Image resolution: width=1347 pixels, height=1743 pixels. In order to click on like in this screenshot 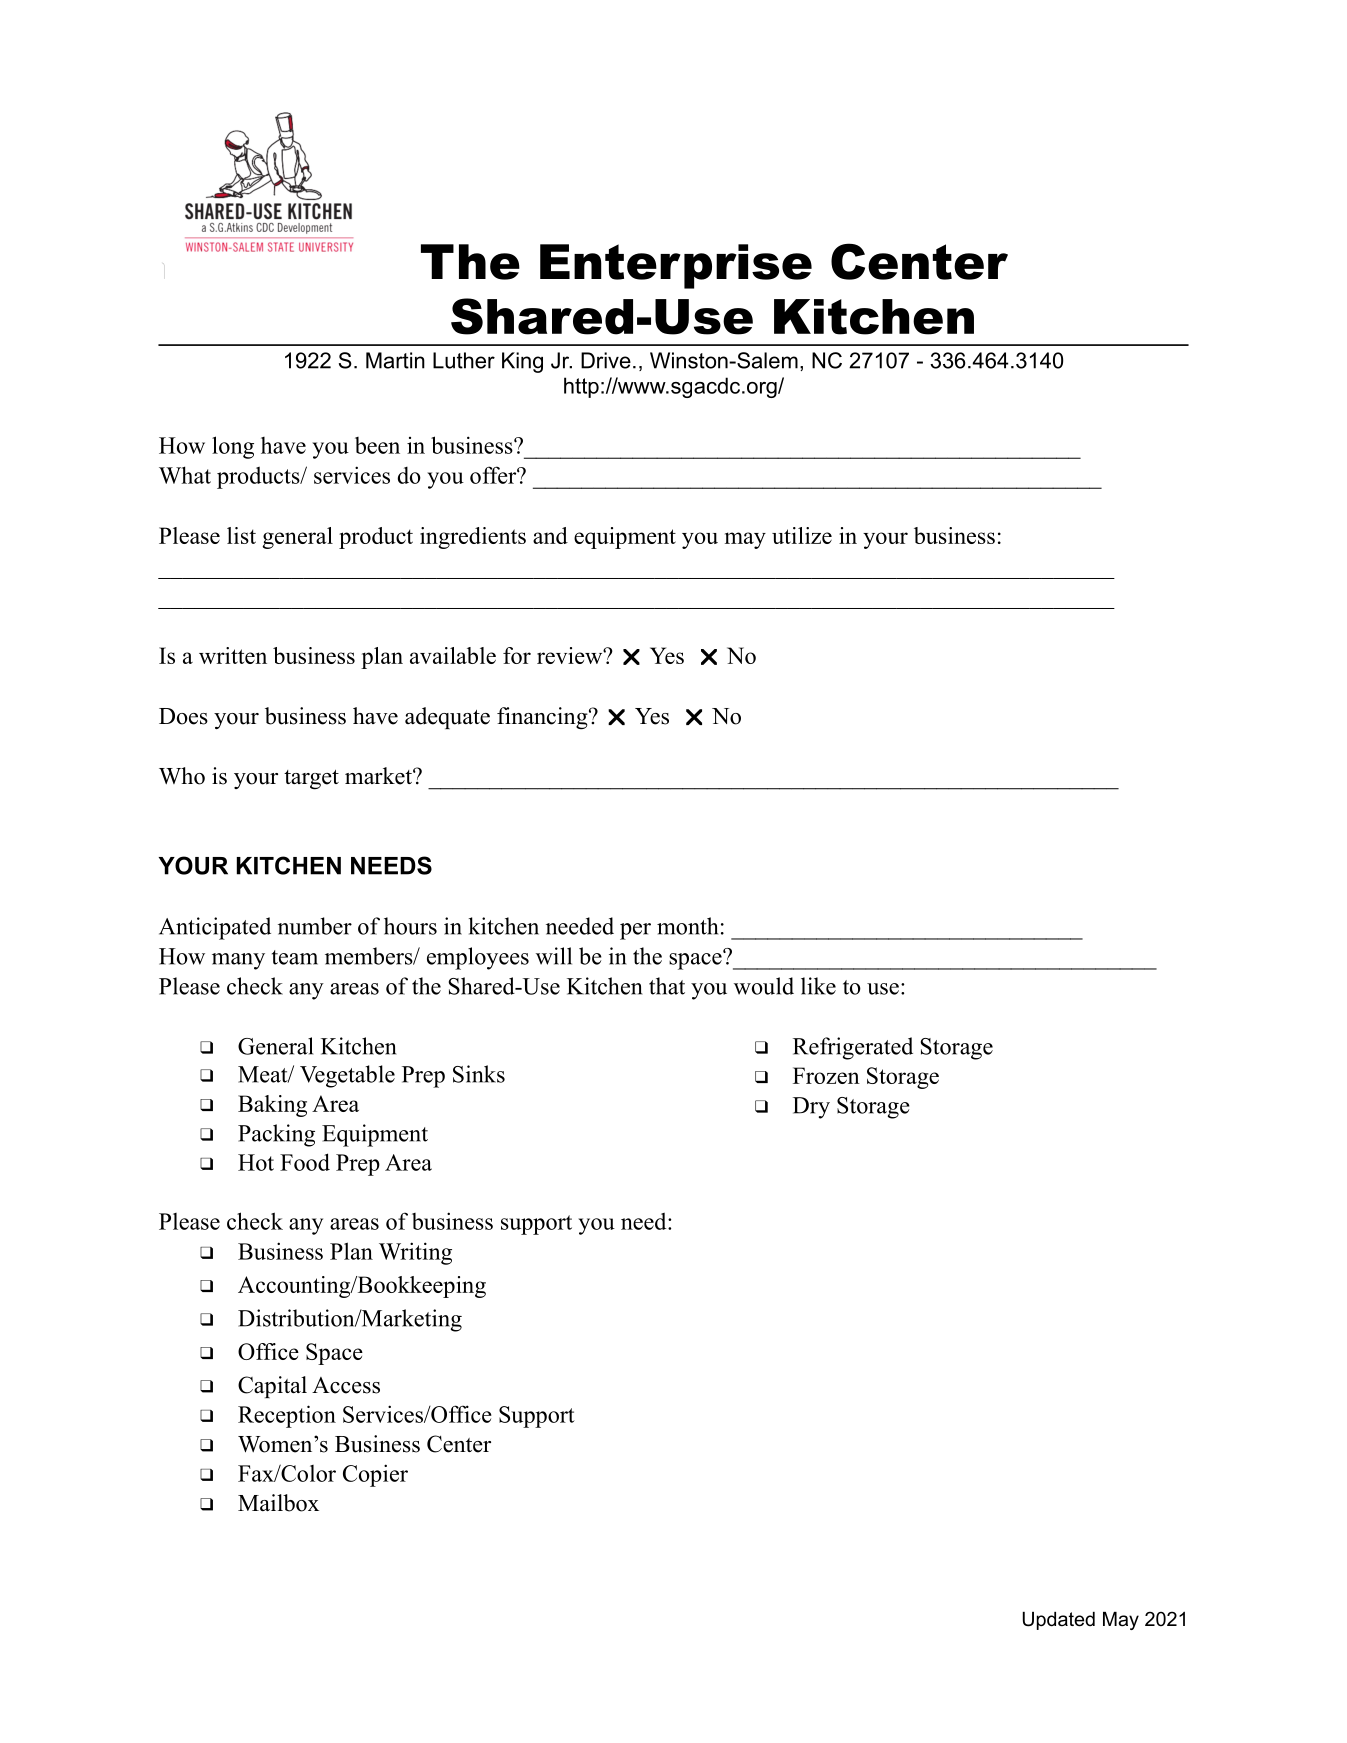, I will do `click(818, 986)`.
